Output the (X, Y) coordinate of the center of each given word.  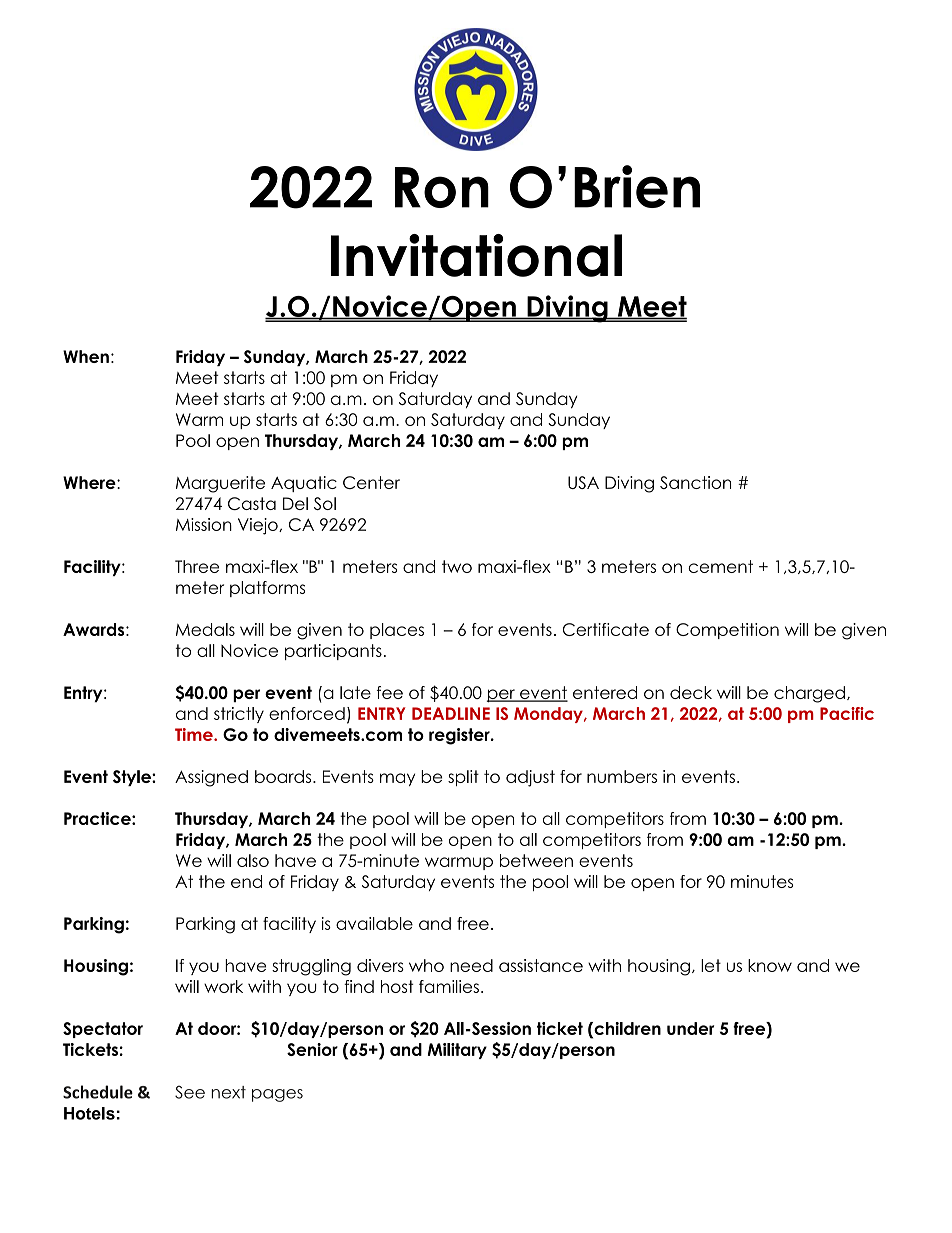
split (463, 778)
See (190, 1092)
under (690, 1028)
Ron (442, 187)
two (457, 566)
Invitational (476, 255)
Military (457, 1051)
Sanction (695, 482)
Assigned (211, 778)
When (86, 356)
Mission (204, 524)
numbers (622, 776)
